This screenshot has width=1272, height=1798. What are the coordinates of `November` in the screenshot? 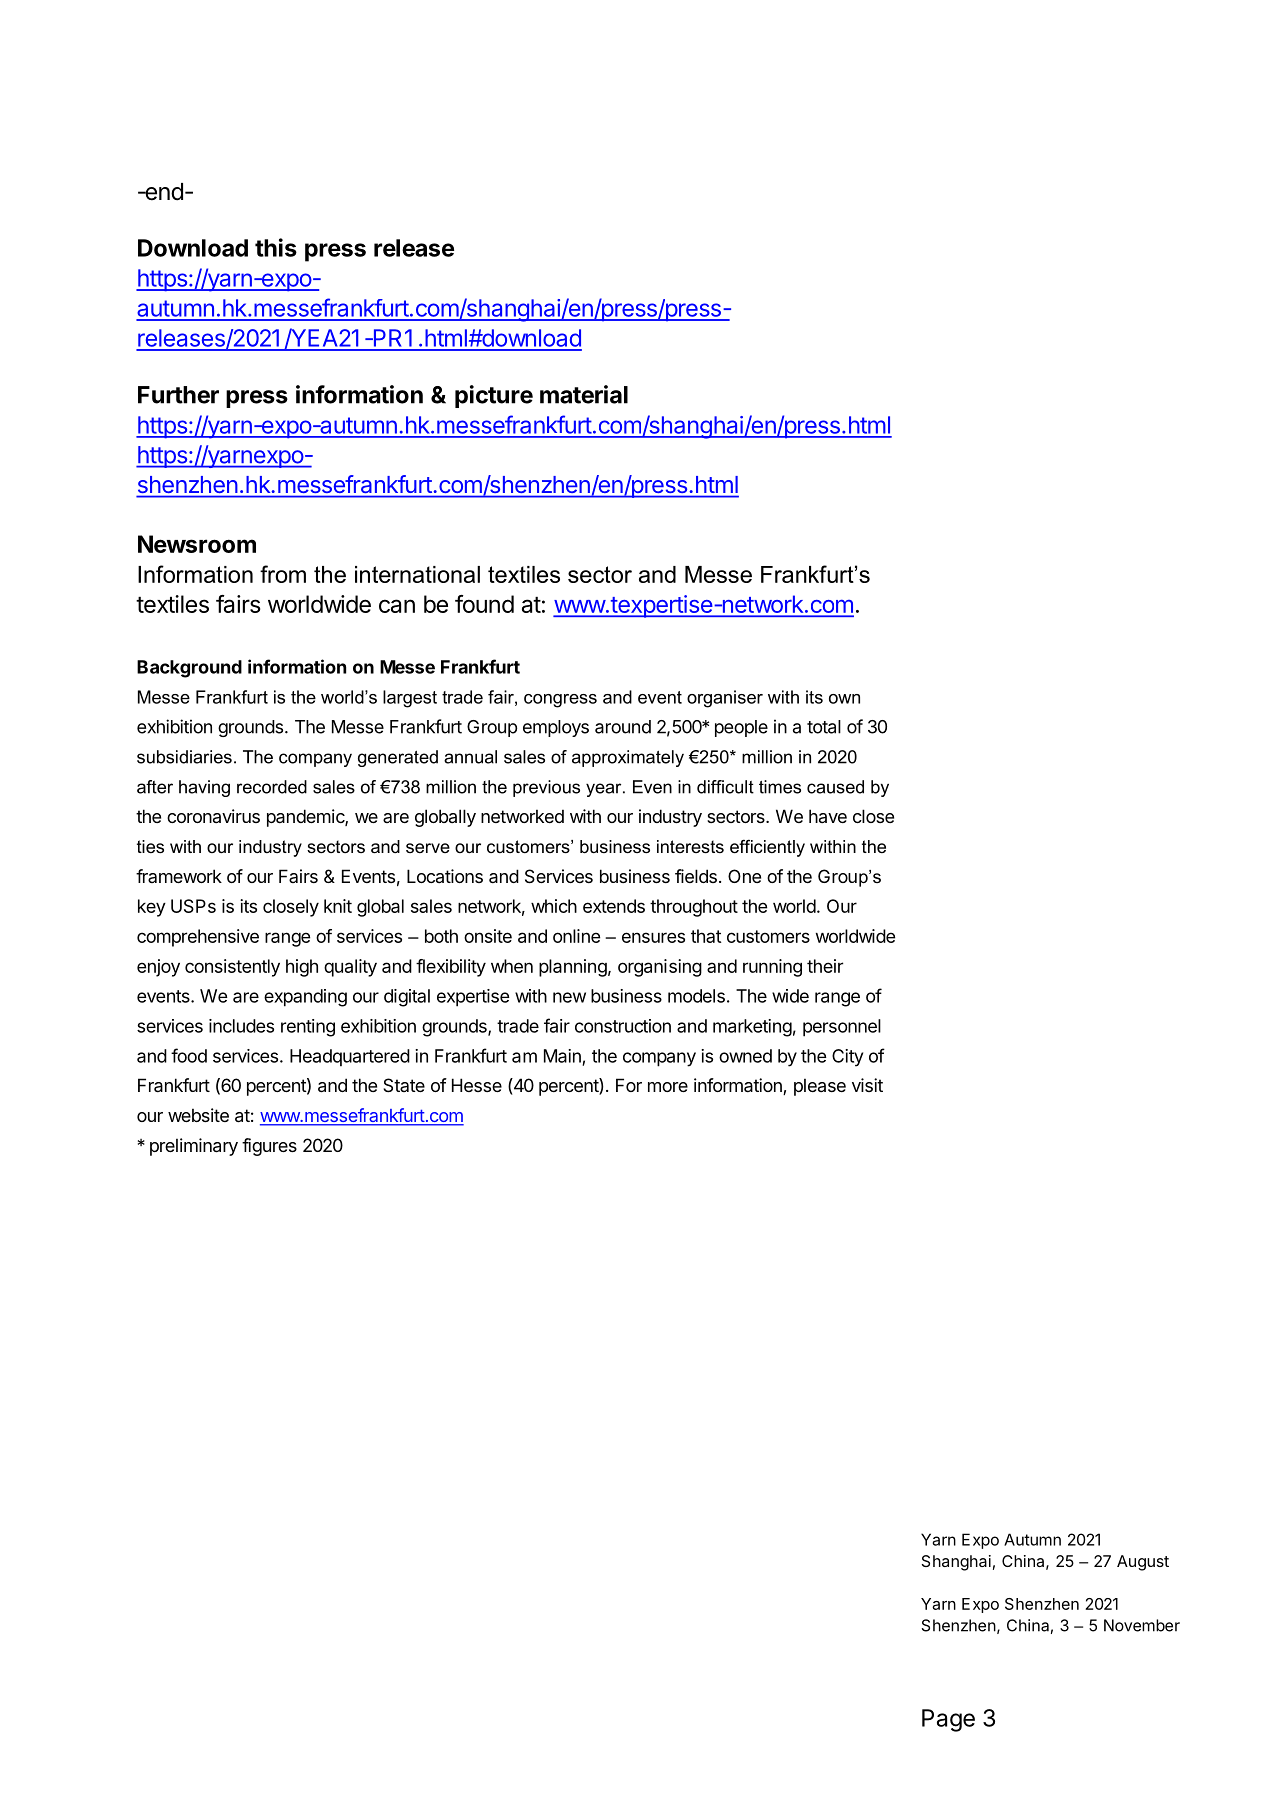 It's located at (1142, 1625).
